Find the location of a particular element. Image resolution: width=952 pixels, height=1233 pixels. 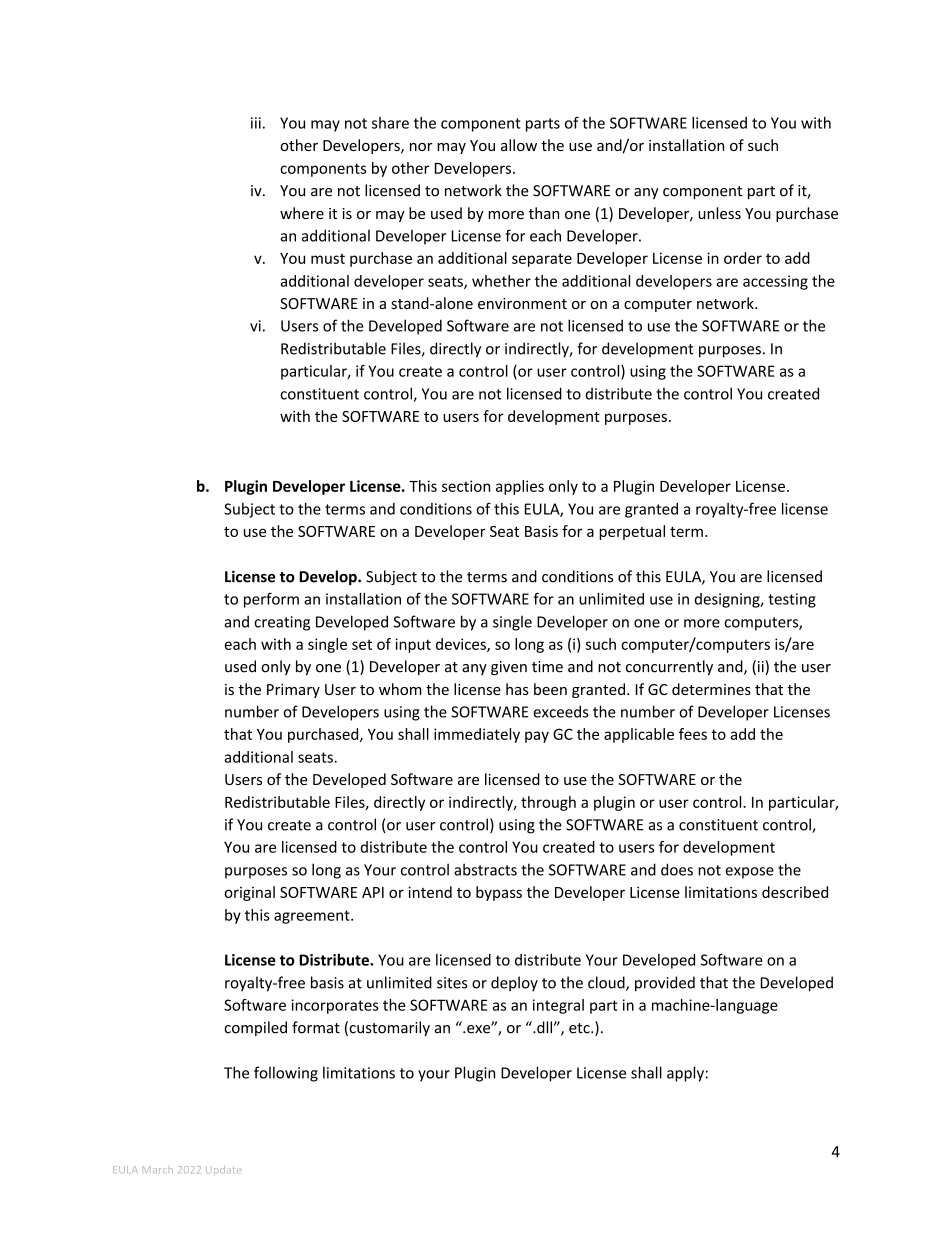

iii is located at coordinates (256, 123).
